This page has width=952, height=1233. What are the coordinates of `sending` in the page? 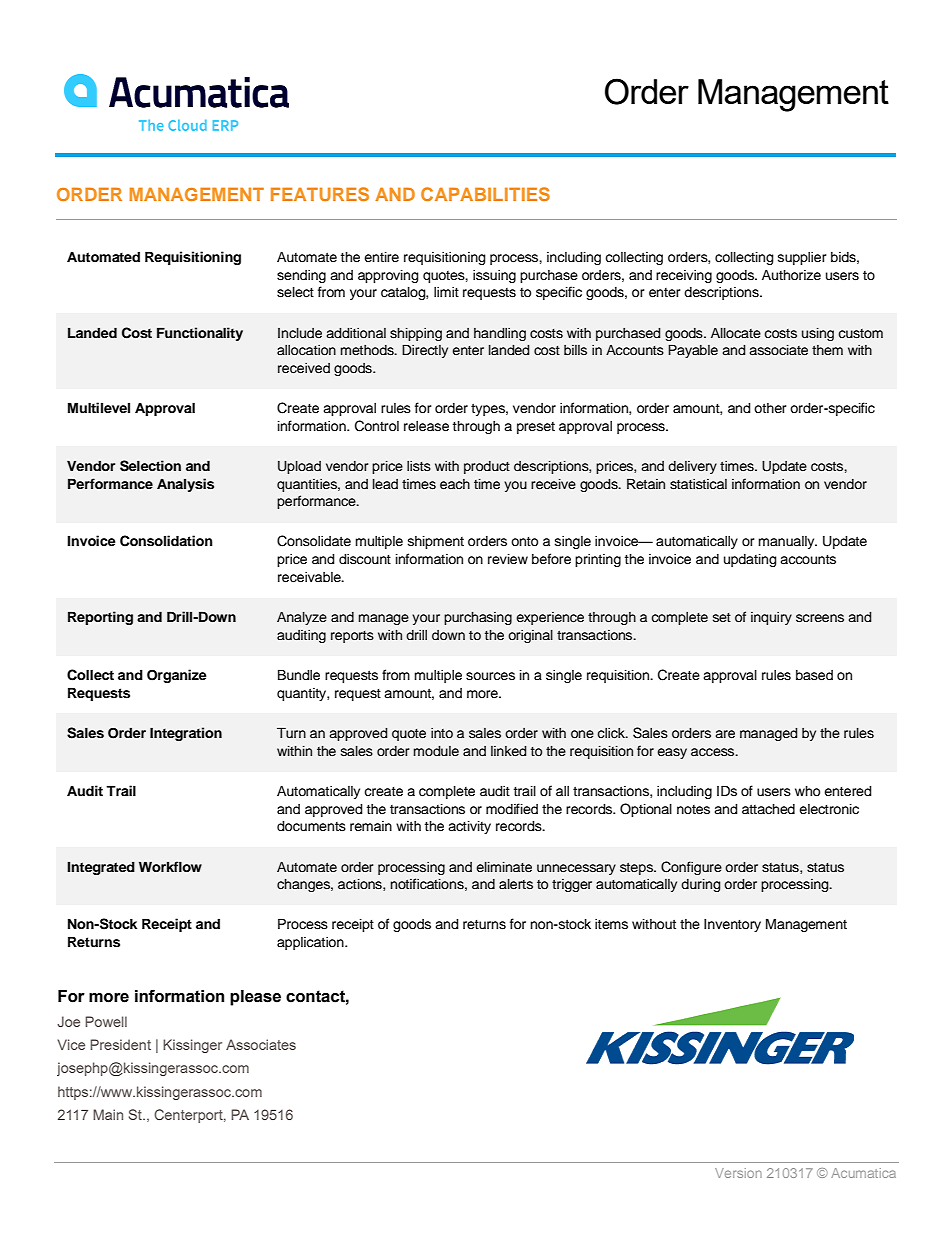 It's located at (301, 276).
